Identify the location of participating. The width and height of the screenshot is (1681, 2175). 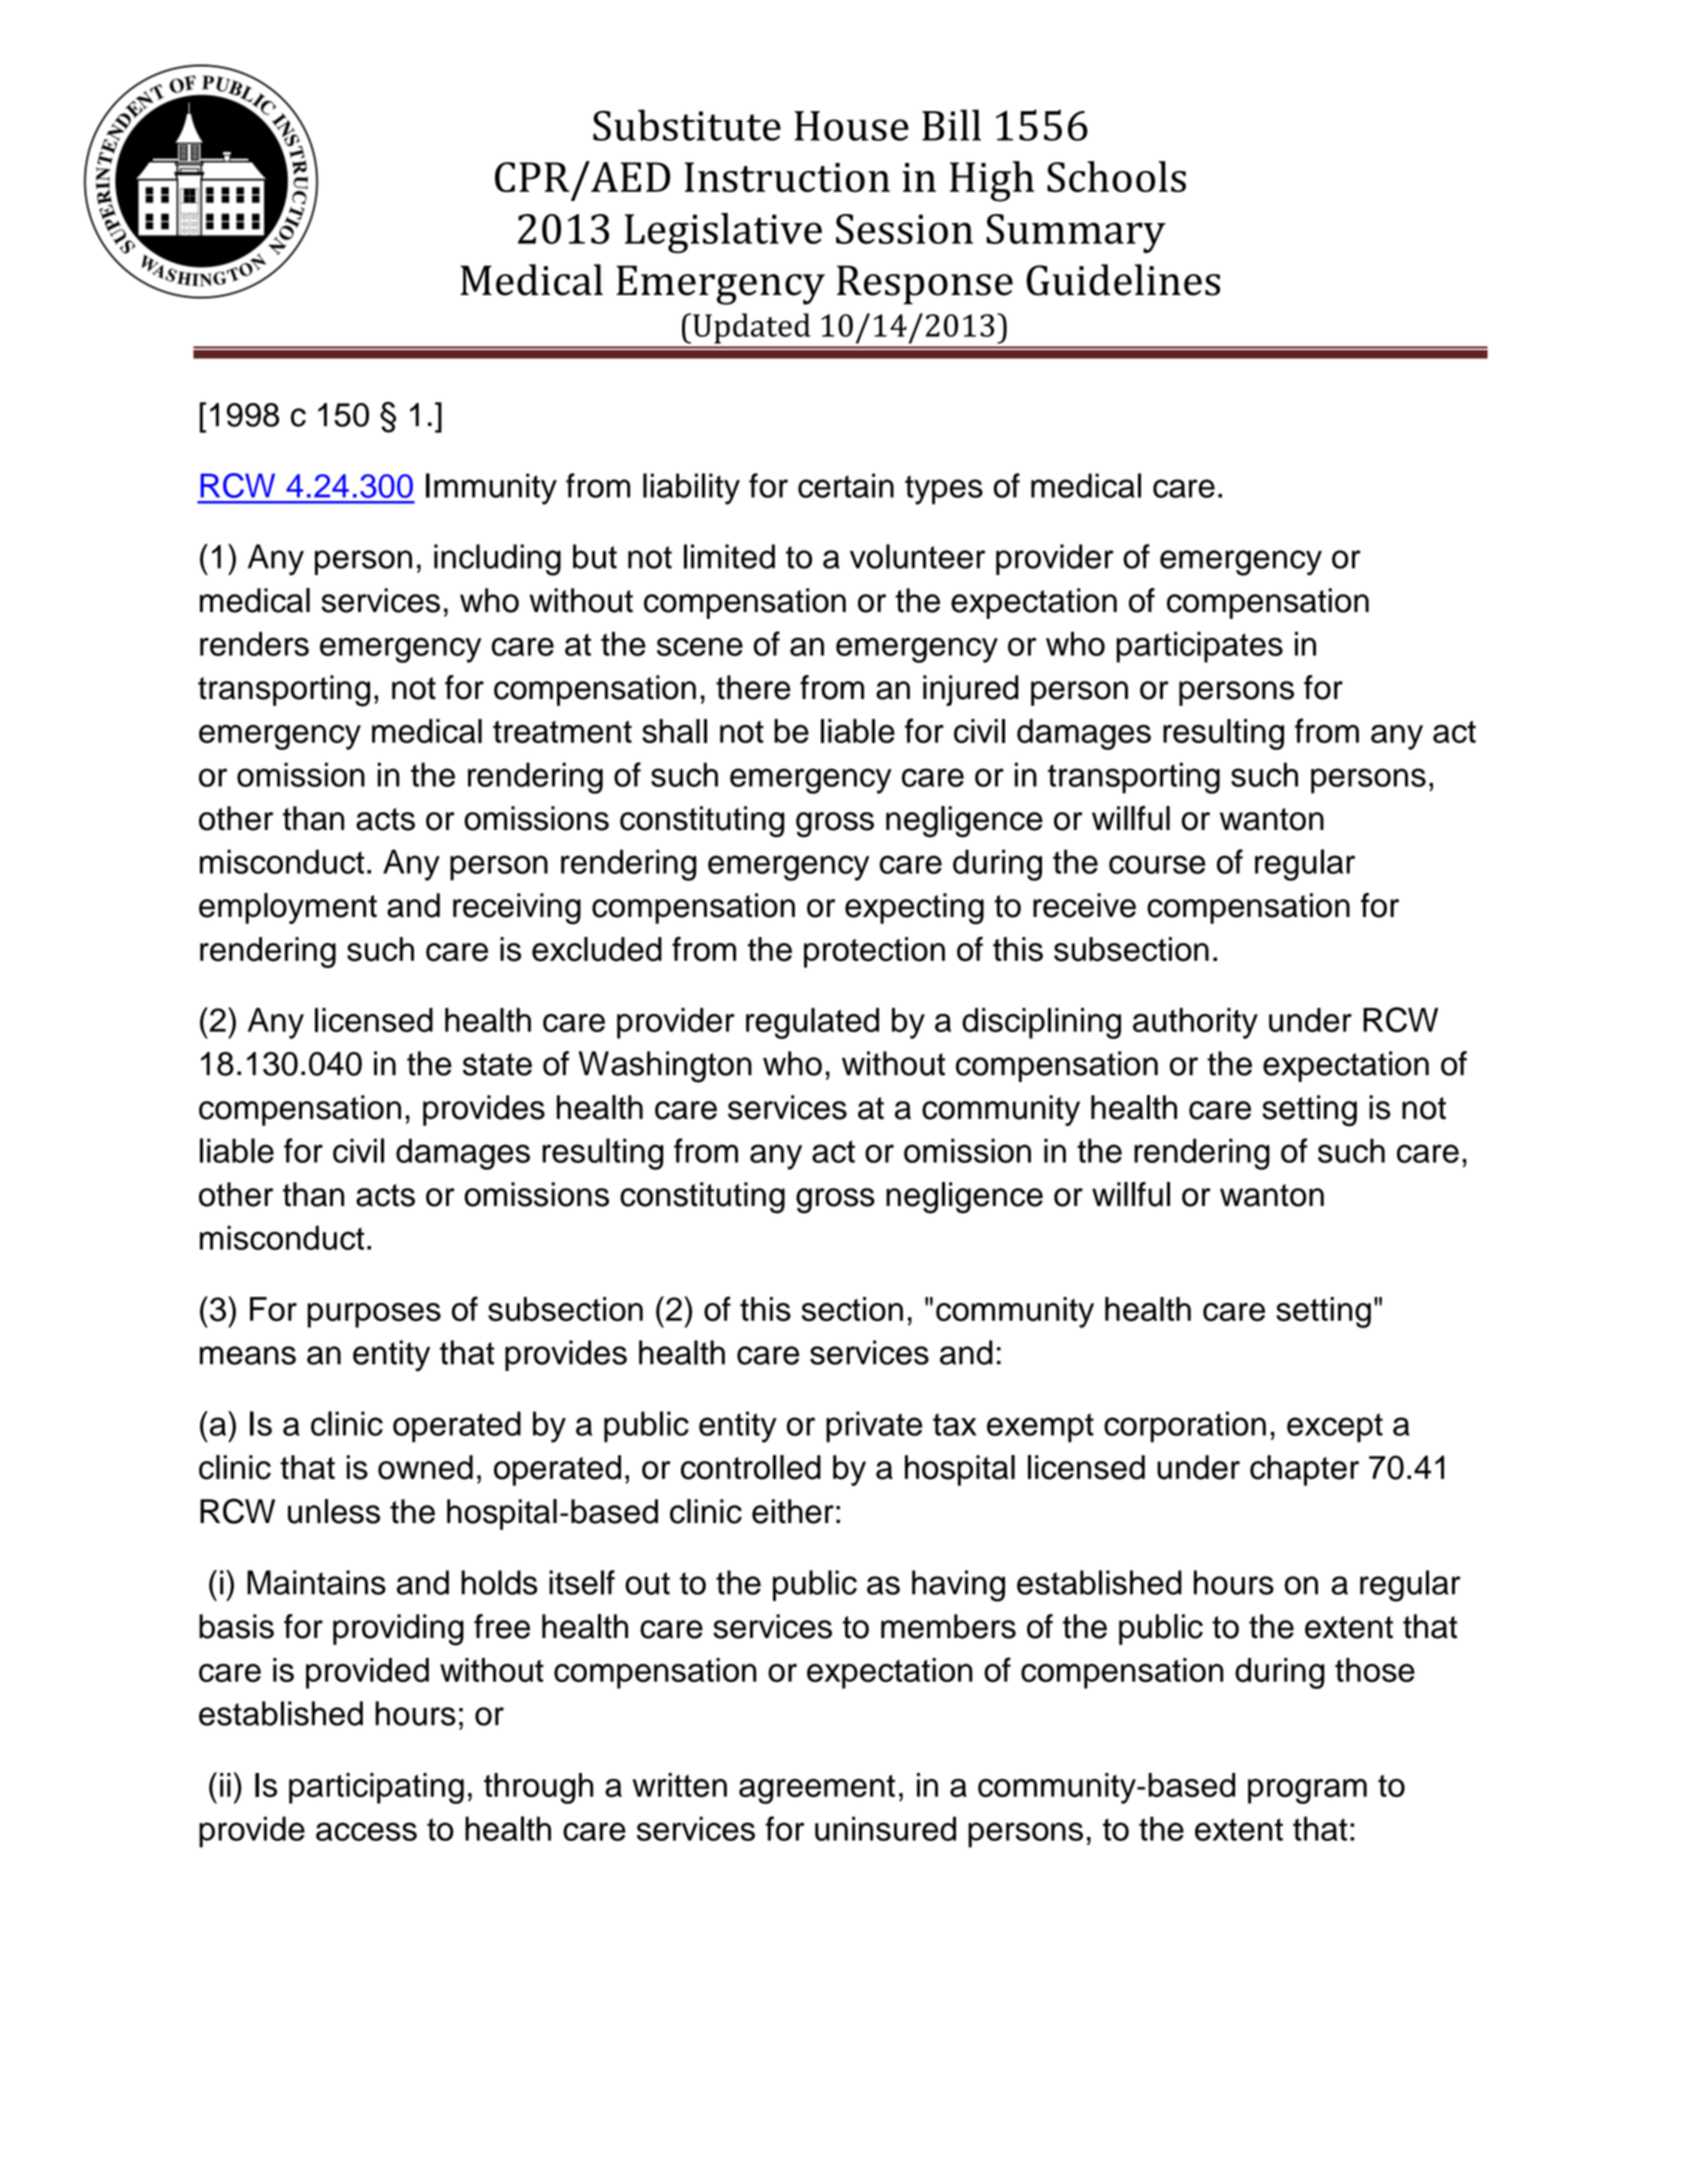
(376, 1788).
